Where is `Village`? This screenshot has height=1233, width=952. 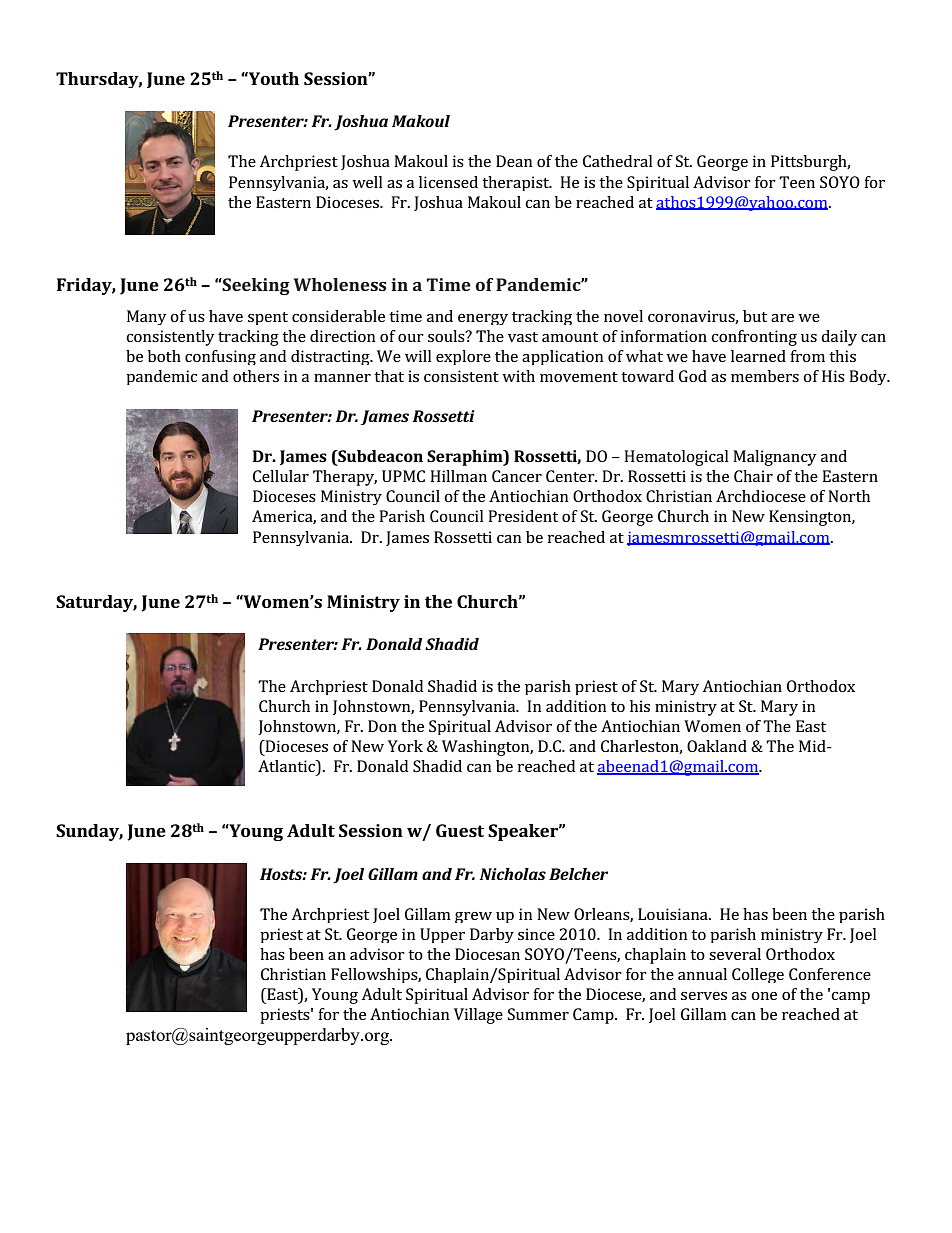
Village is located at coordinates (478, 1016).
